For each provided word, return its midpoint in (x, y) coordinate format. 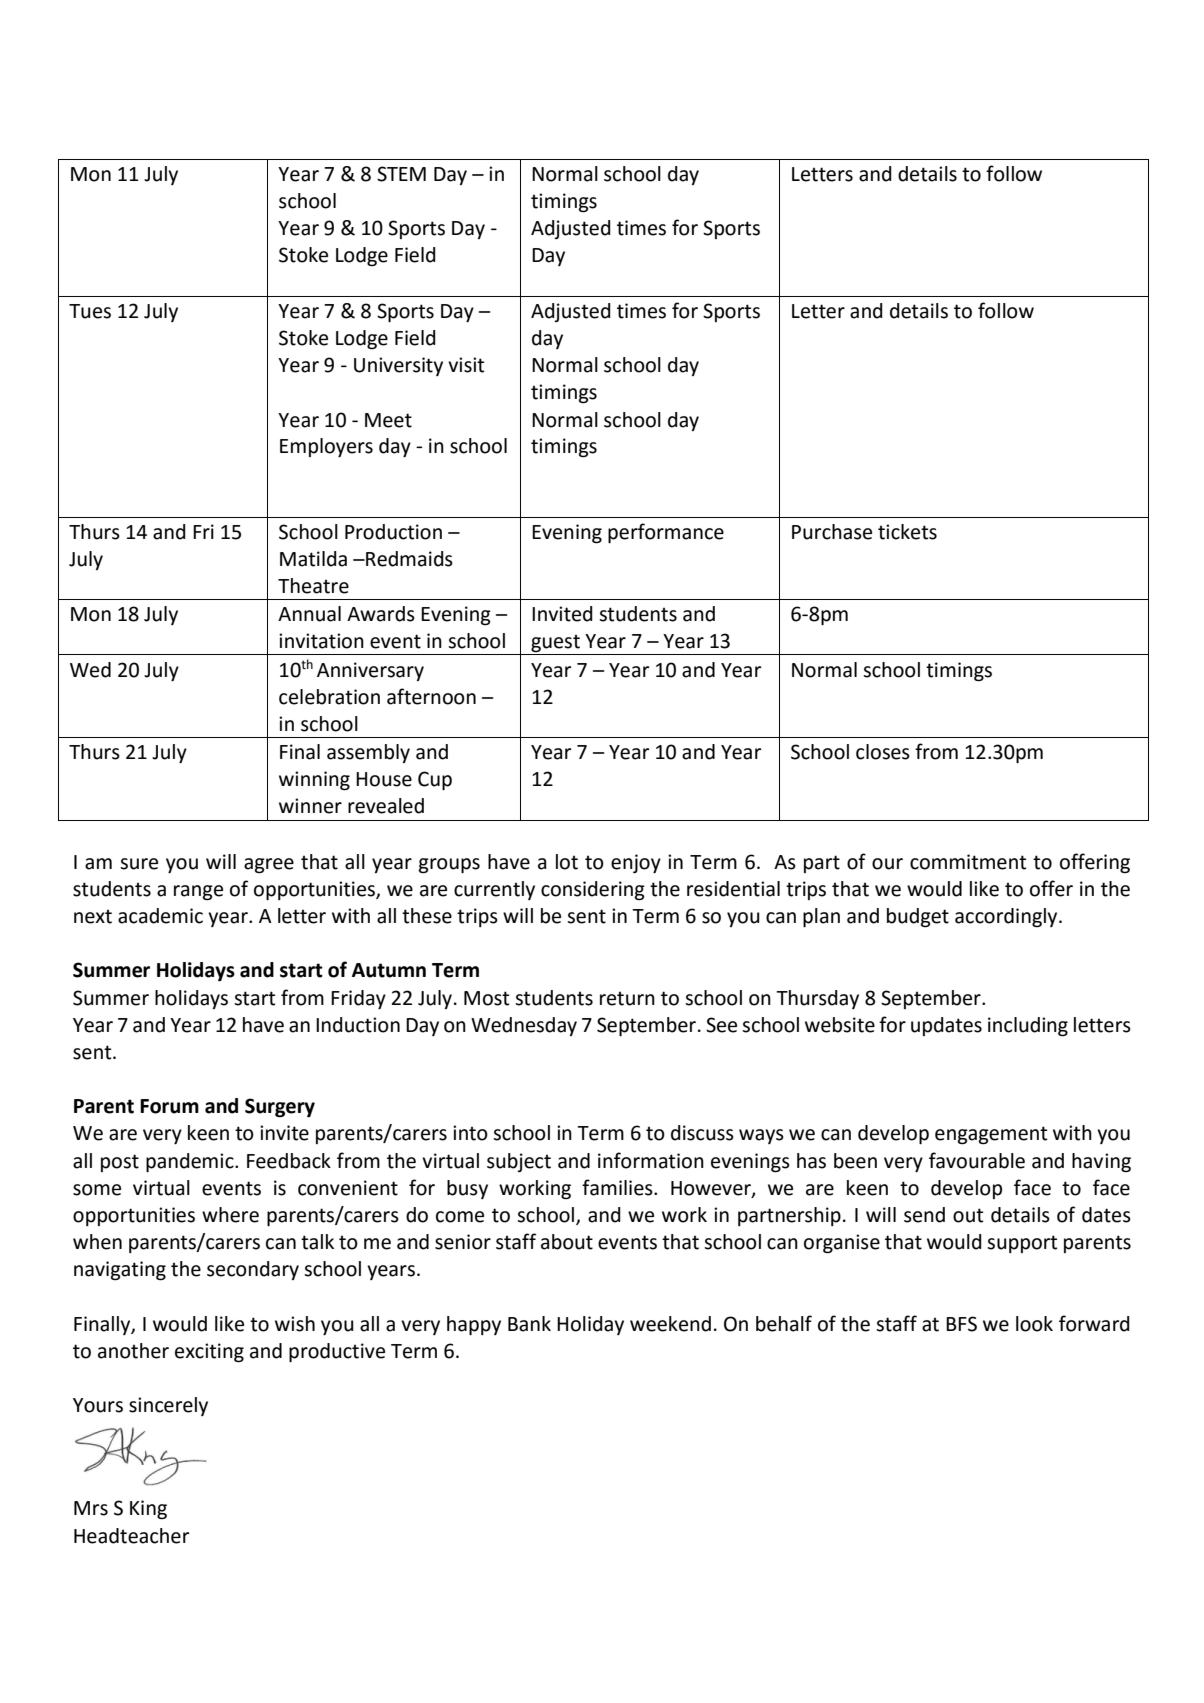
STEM (401, 174)
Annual (309, 614)
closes (883, 752)
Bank (529, 1324)
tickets (907, 532)
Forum (169, 1106)
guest (555, 644)
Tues (90, 311)
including (1028, 1027)
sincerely (168, 1406)
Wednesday (524, 1026)
